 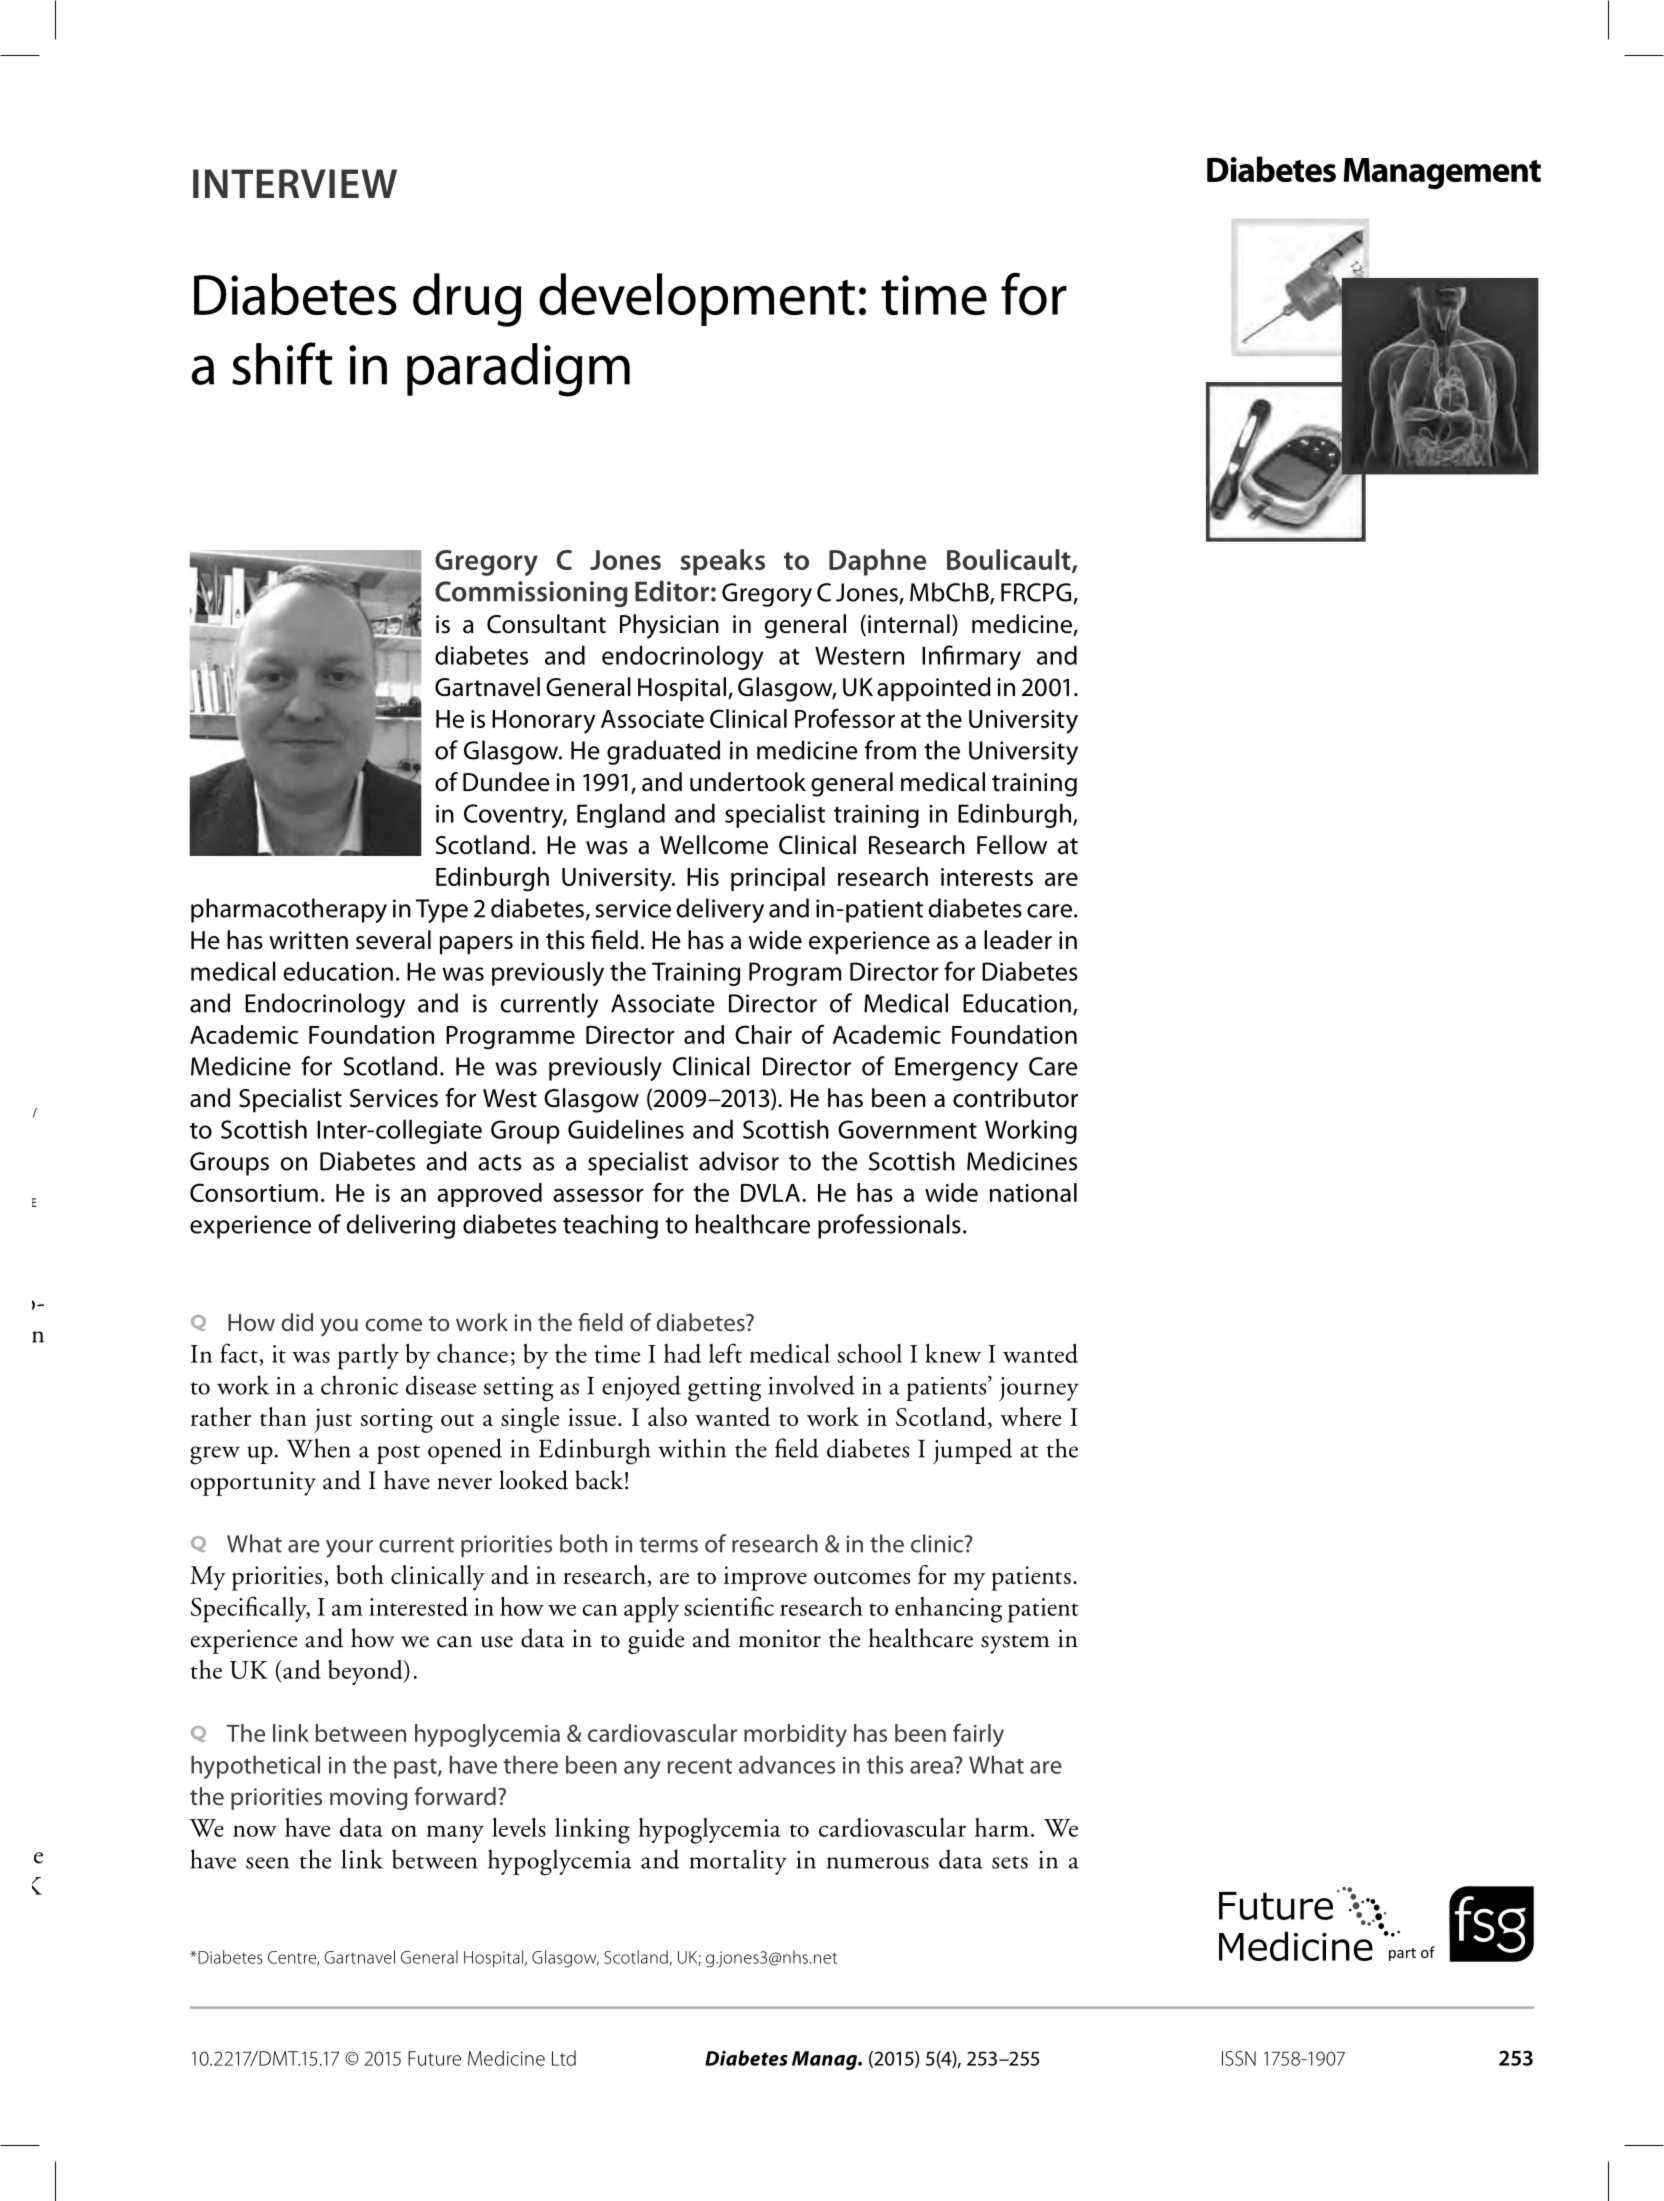 I want to click on advisor, so click(x=739, y=1161).
